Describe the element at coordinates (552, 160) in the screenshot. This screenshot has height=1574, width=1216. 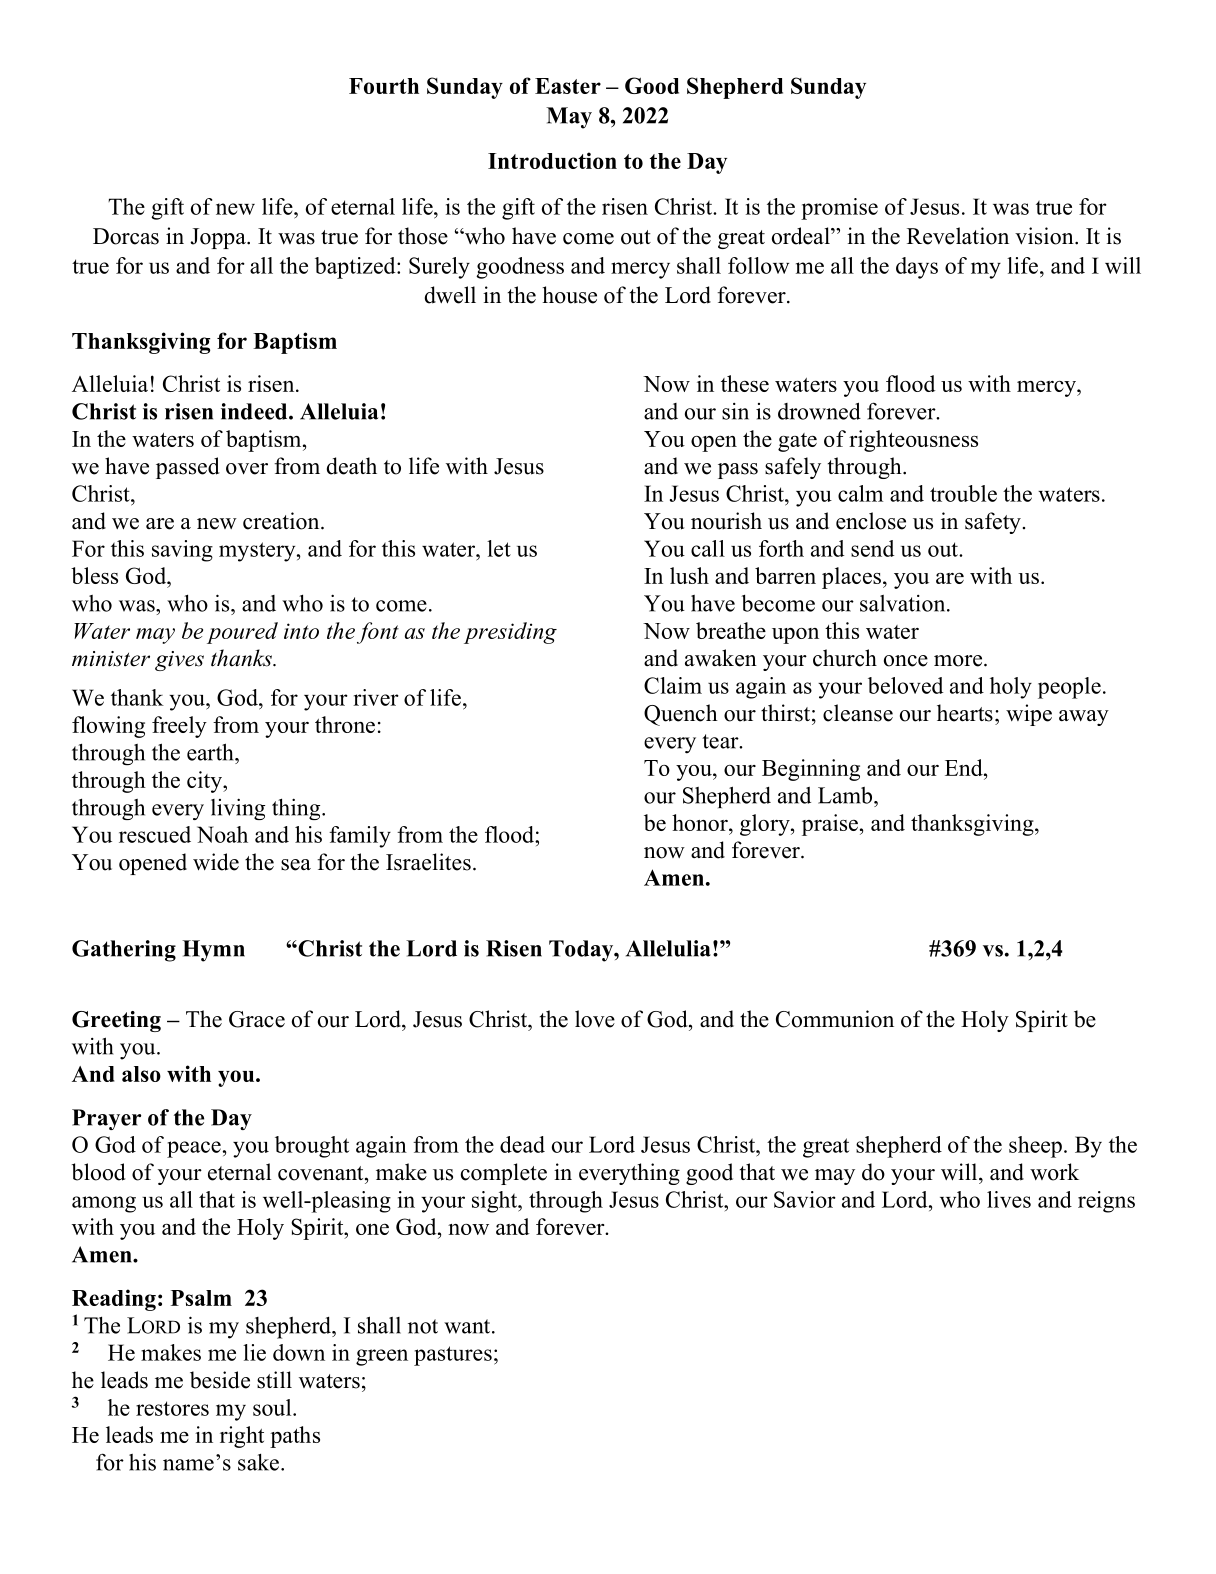
I see `Introduction` at that location.
